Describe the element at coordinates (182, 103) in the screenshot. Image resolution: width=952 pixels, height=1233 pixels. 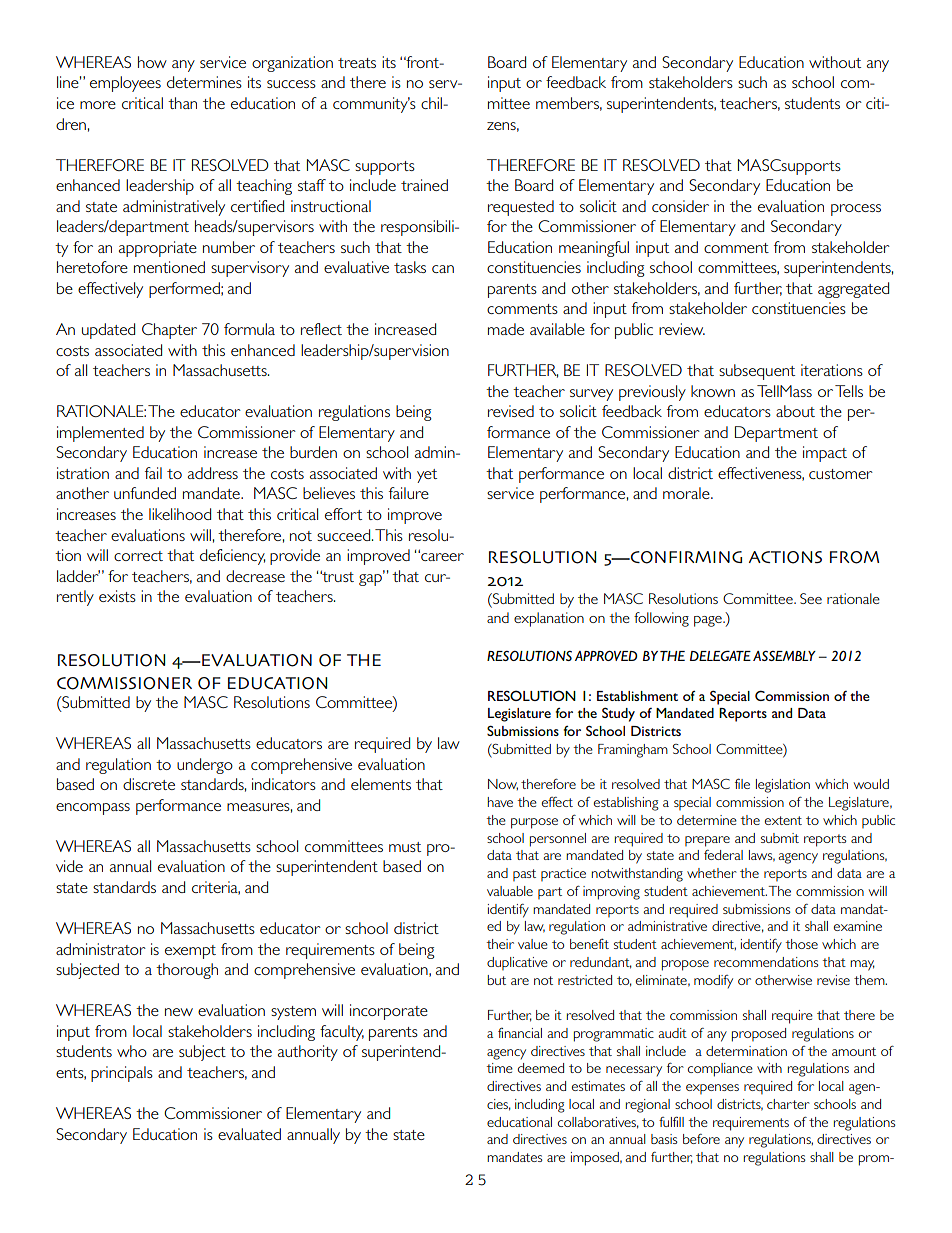
I see `than` at that location.
